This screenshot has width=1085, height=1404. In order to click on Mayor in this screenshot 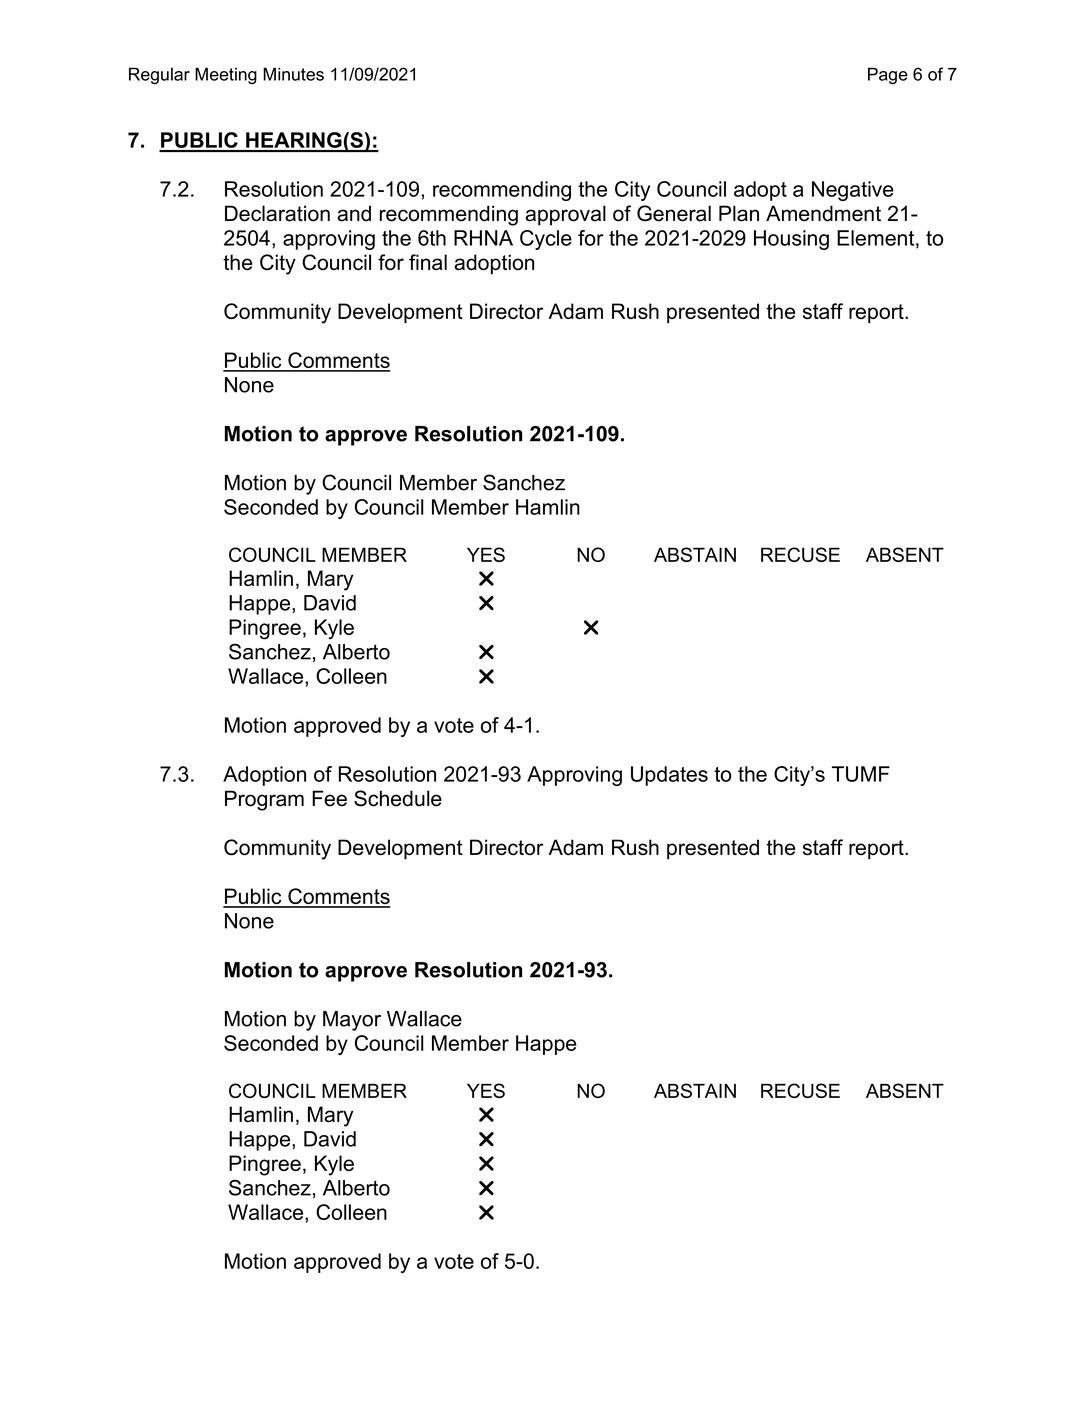, I will do `click(352, 1021)`.
